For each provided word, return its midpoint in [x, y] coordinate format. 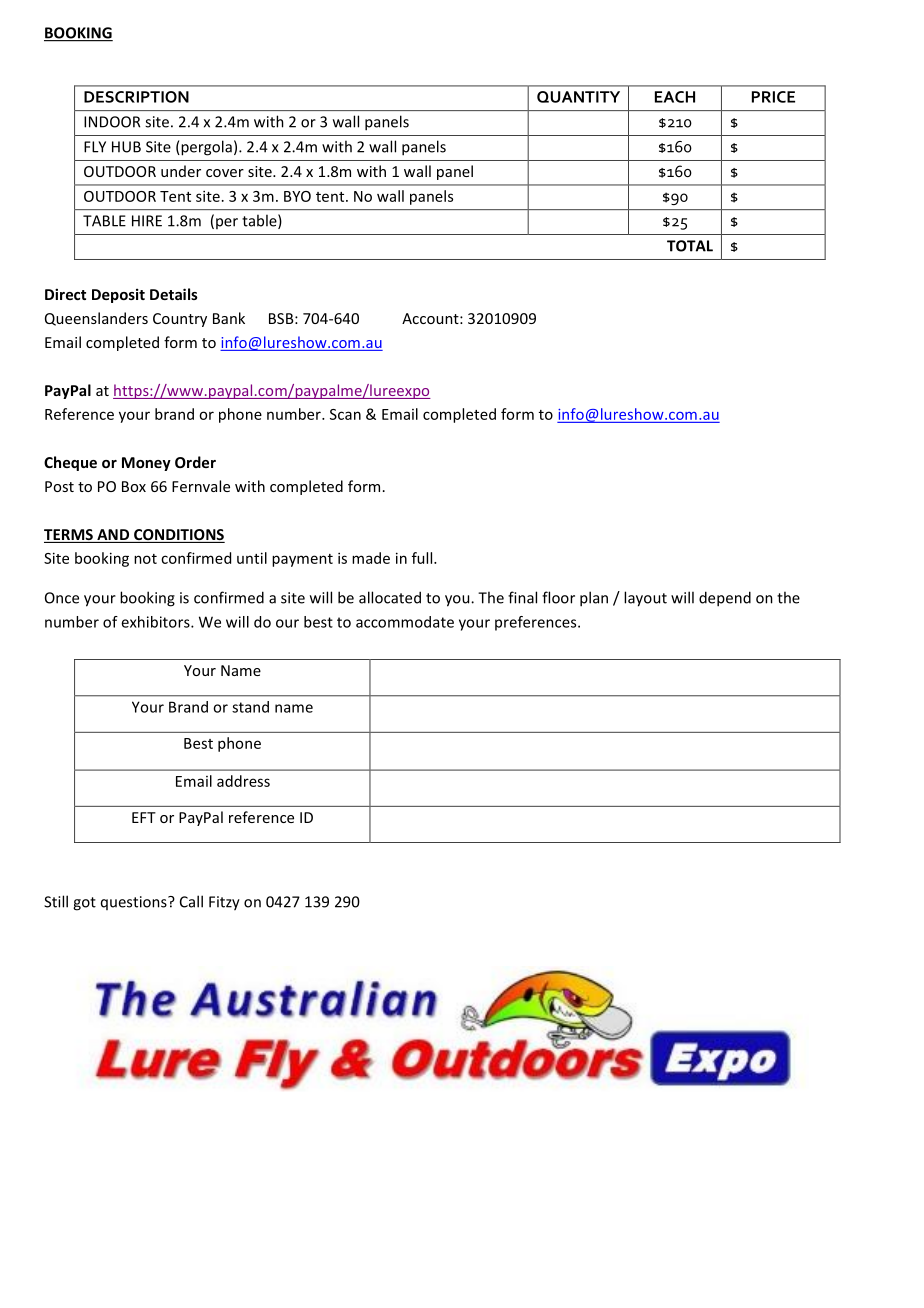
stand [250, 707]
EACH [675, 97]
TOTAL [690, 246]
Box [134, 486]
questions [135, 903]
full [423, 558]
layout [645, 599]
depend [725, 599]
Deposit [118, 295]
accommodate [405, 622]
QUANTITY [578, 97]
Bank [229, 318]
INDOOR [112, 122]
